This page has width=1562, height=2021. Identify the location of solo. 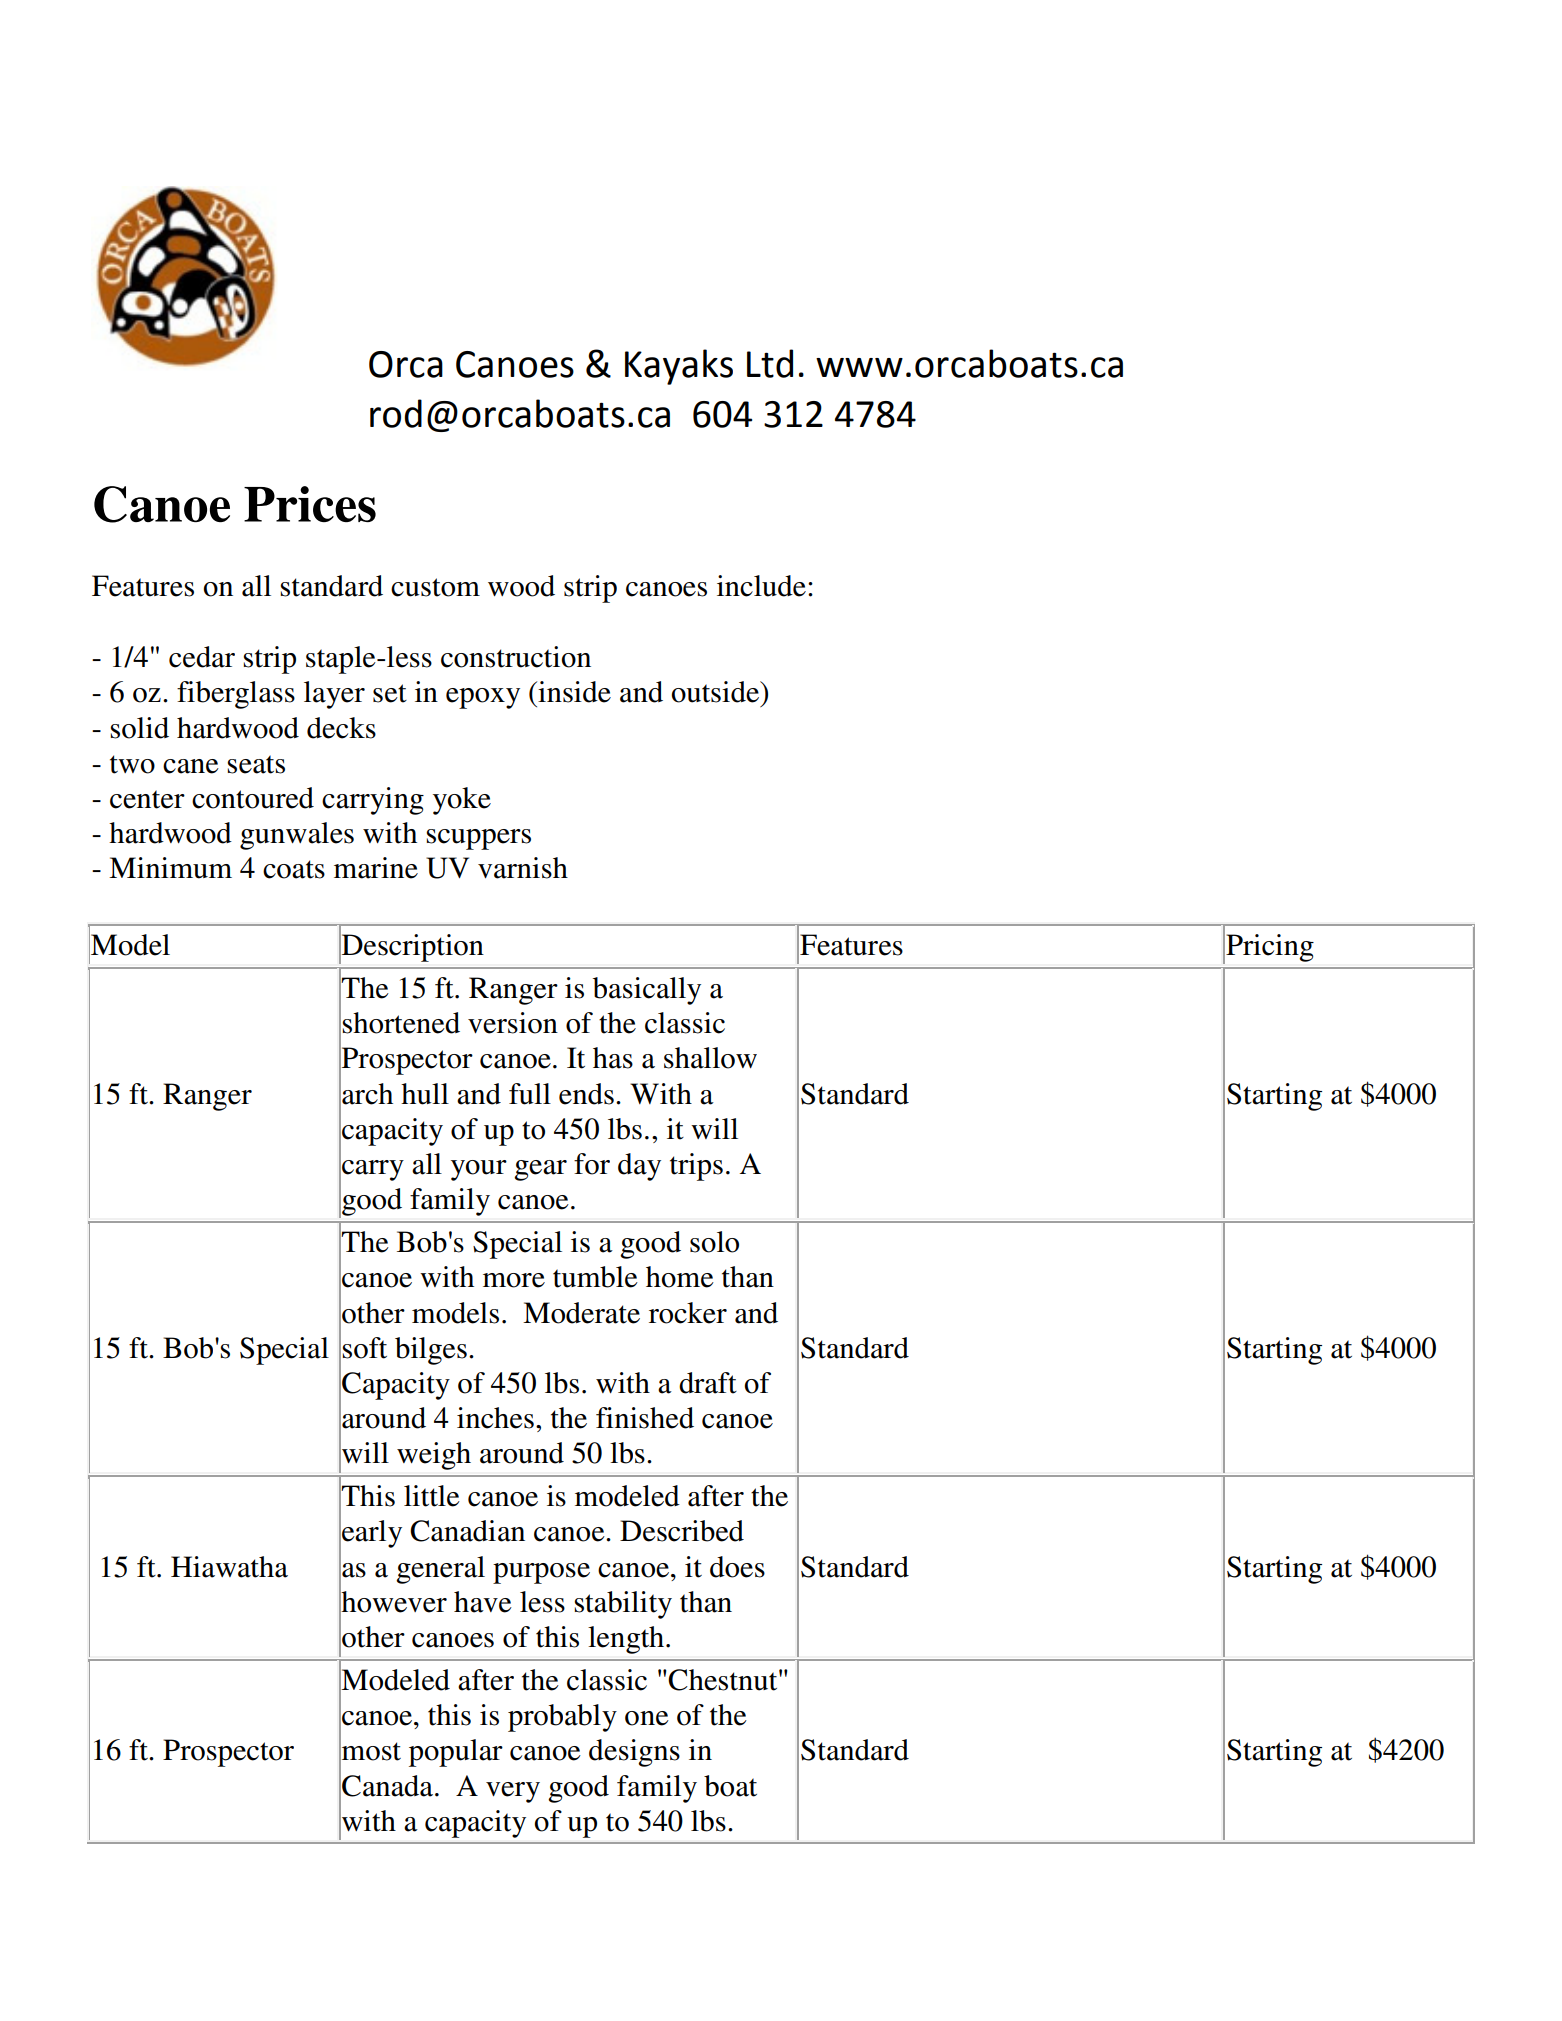
(714, 1242).
